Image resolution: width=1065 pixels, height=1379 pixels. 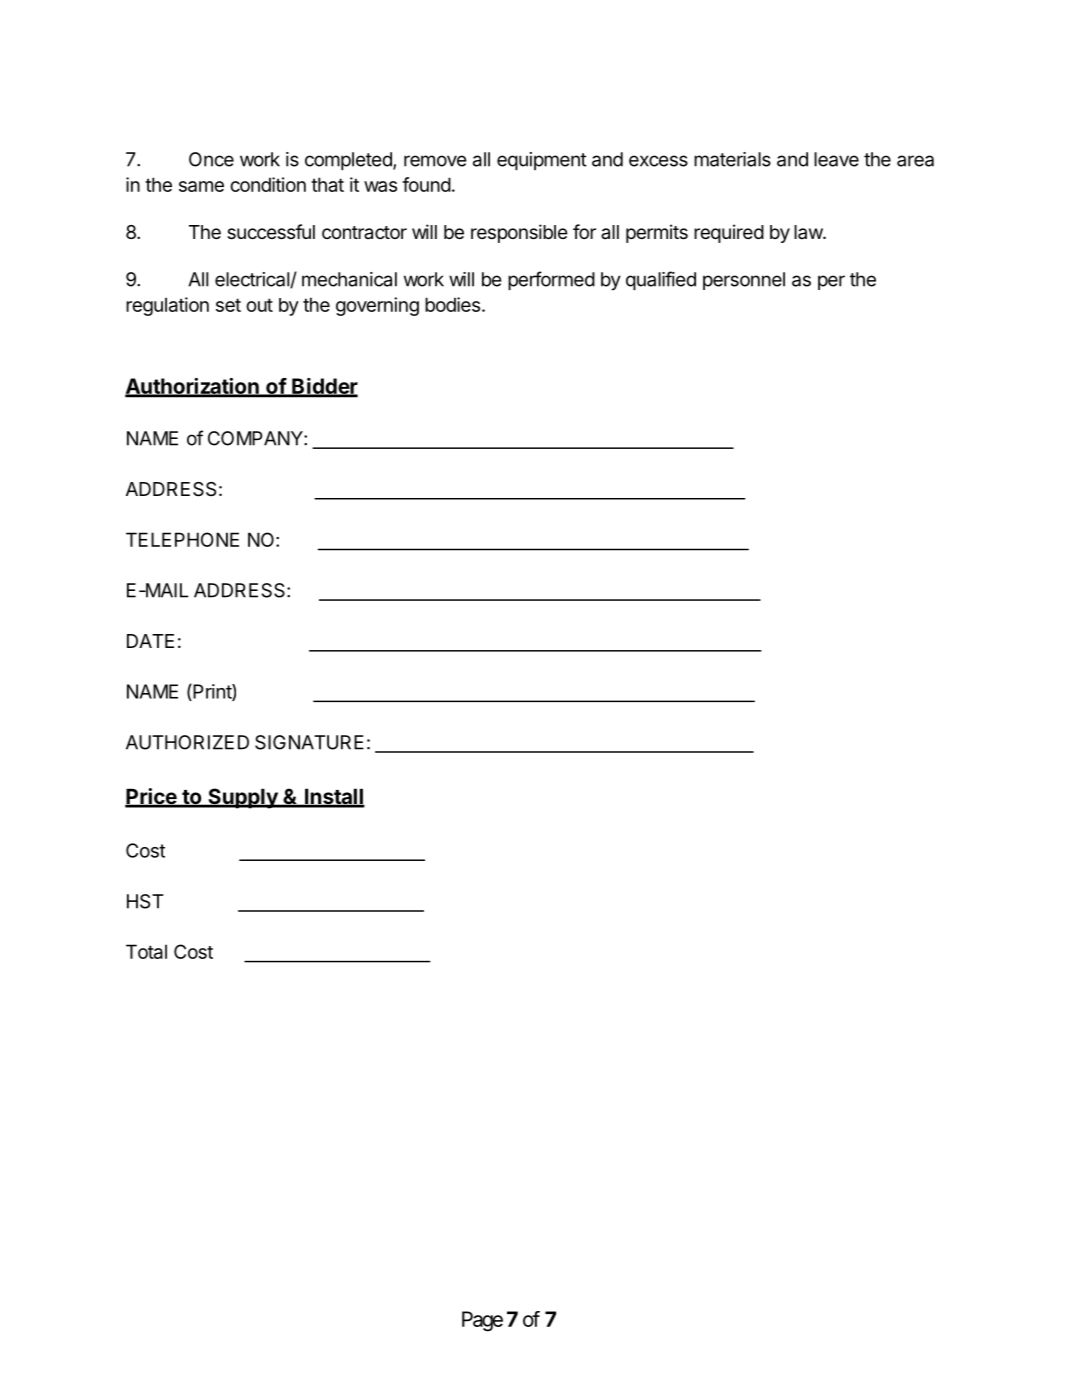 What do you see at coordinates (334, 797) in the page?
I see `Install` at bounding box center [334, 797].
